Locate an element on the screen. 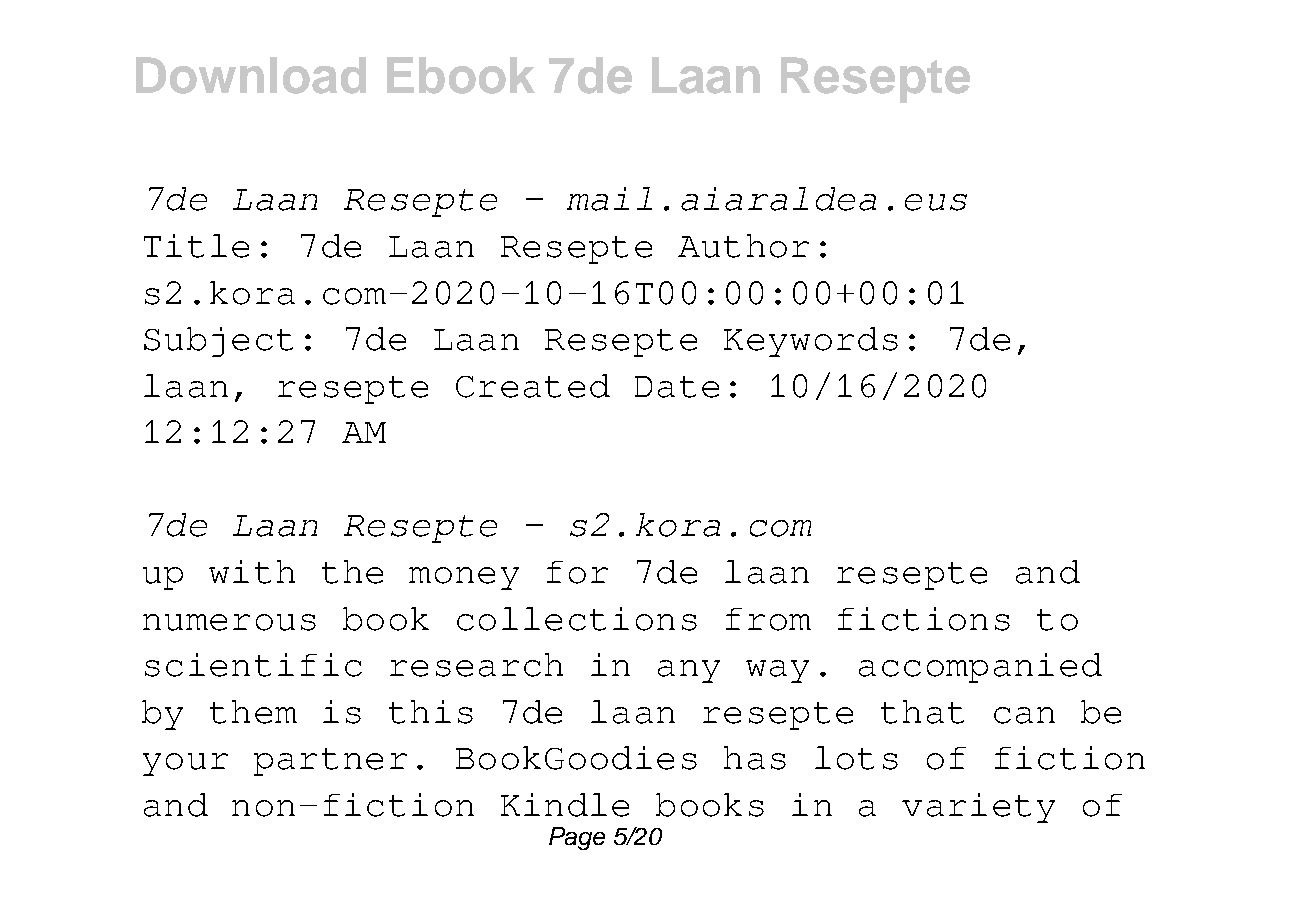  for is located at coordinates (577, 572).
